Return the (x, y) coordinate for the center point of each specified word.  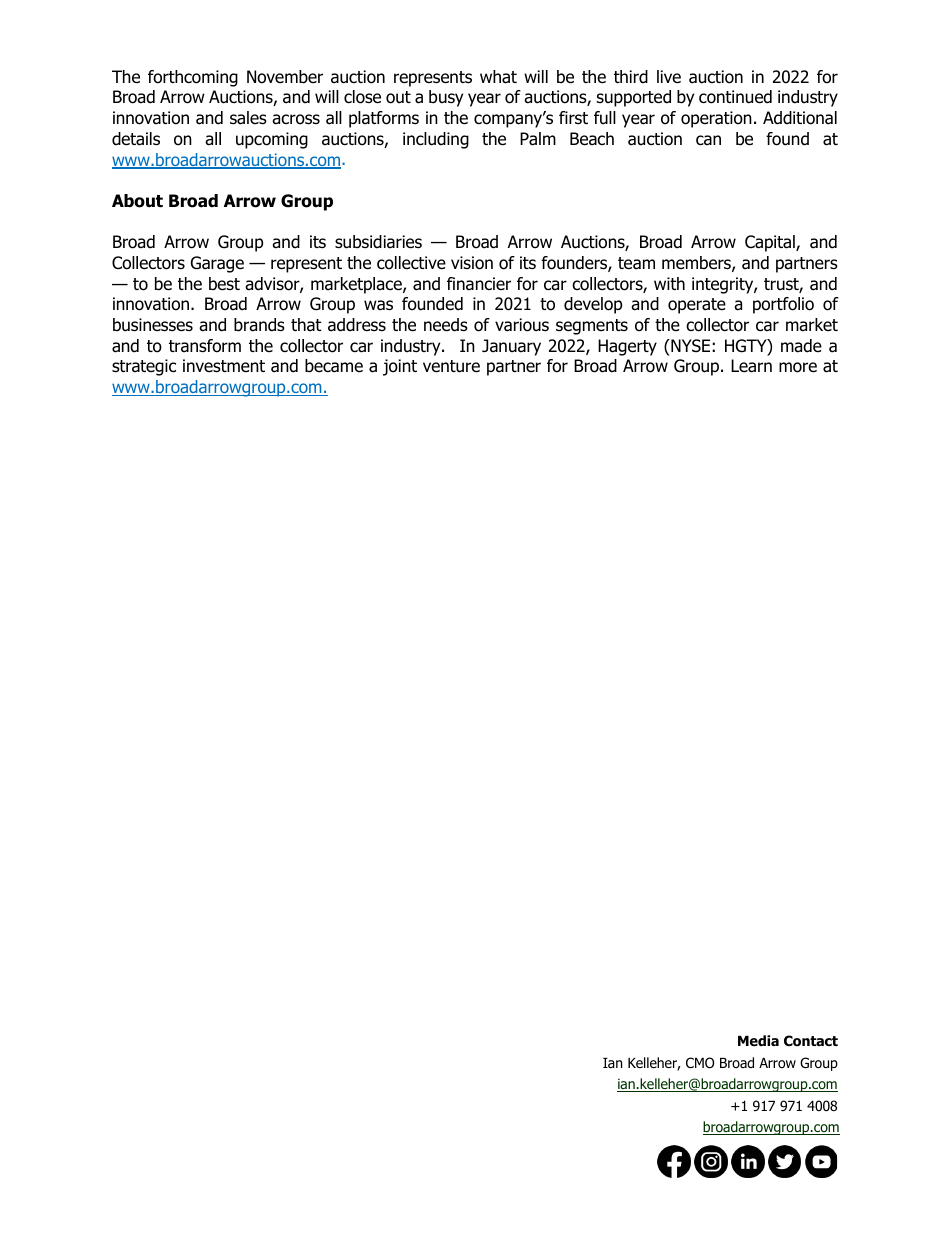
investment (224, 366)
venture (451, 366)
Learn (751, 366)
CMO (700, 1063)
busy (446, 98)
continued (735, 97)
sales (248, 118)
